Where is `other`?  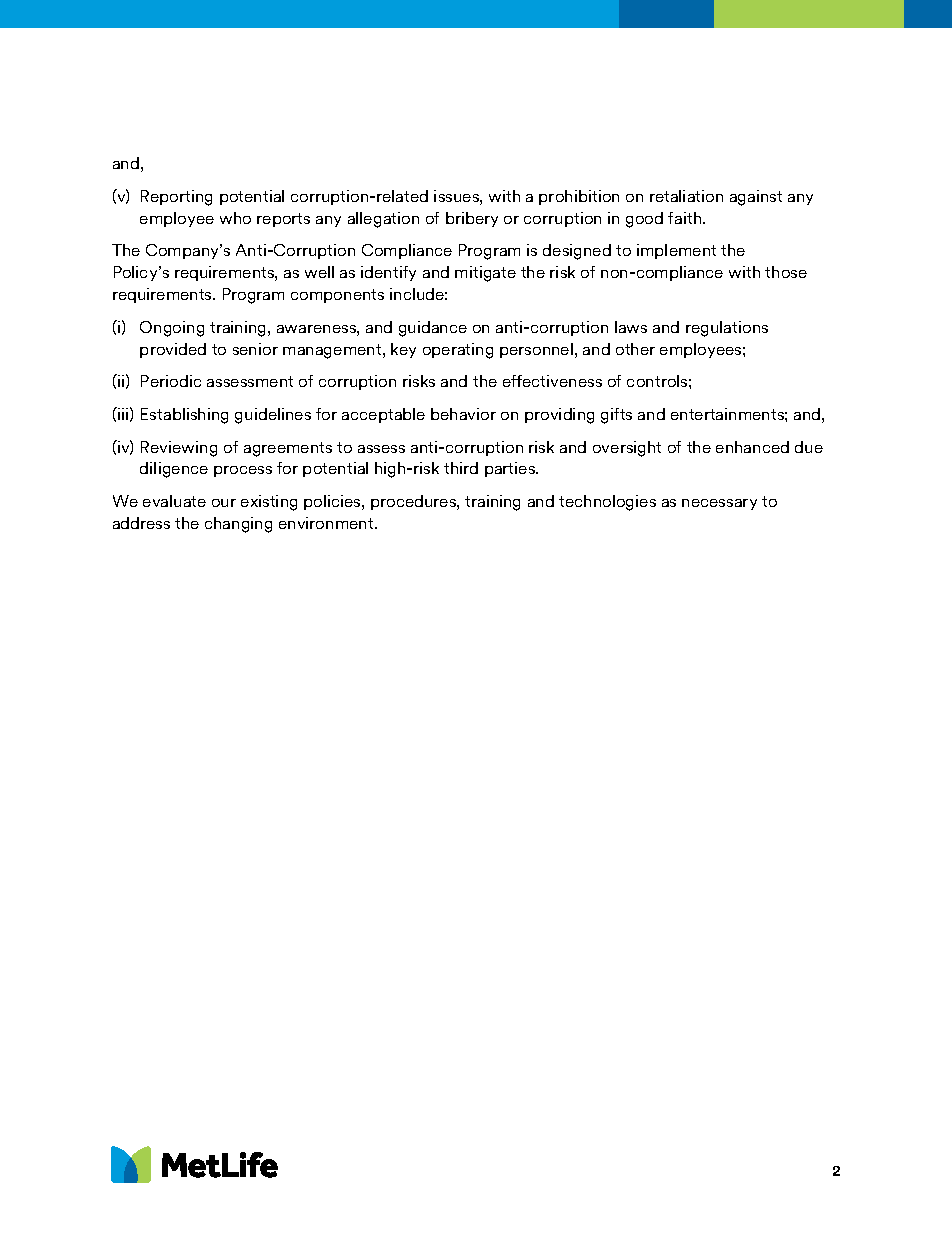 other is located at coordinates (635, 349).
